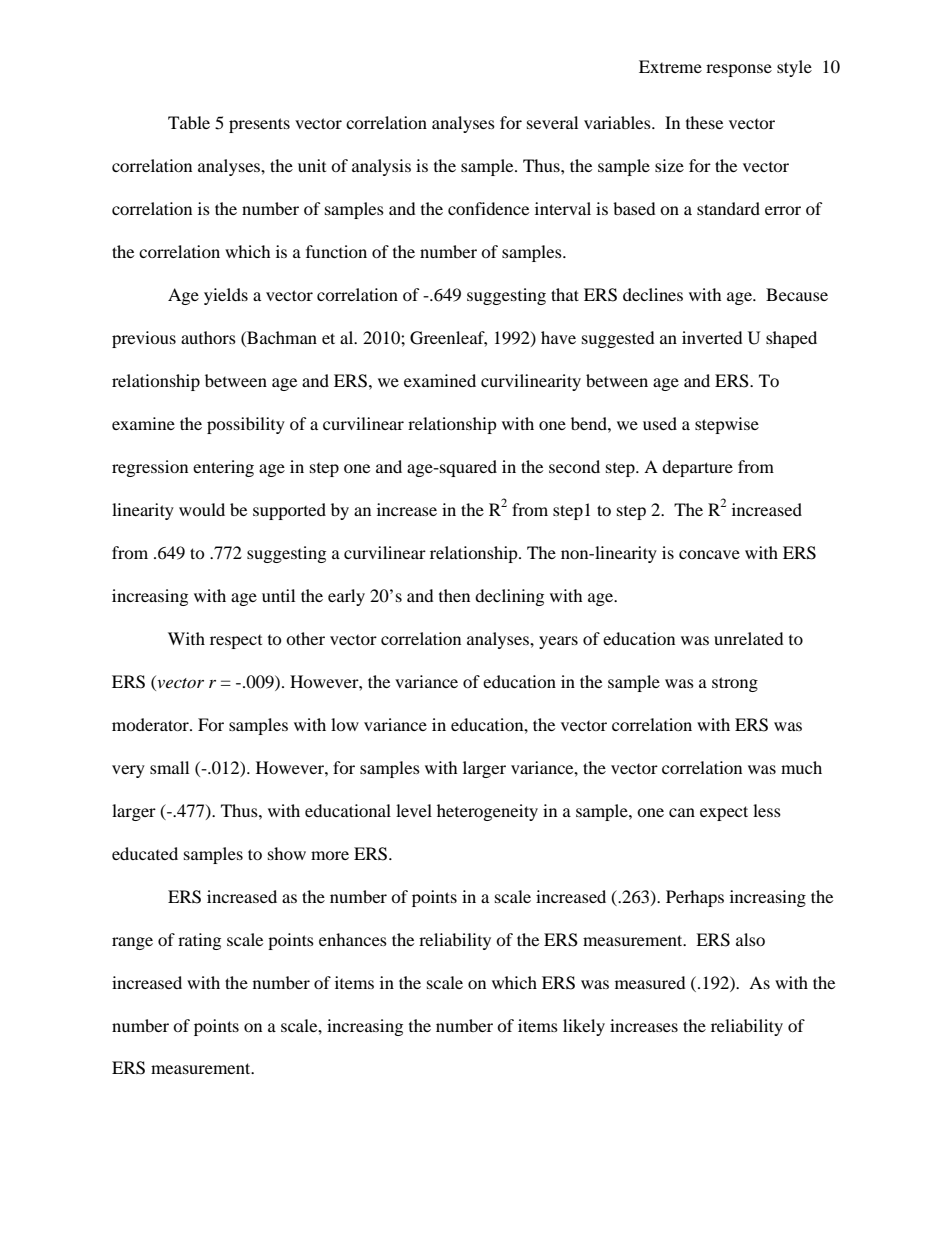  What do you see at coordinates (454, 595) in the page?
I see `then` at bounding box center [454, 595].
